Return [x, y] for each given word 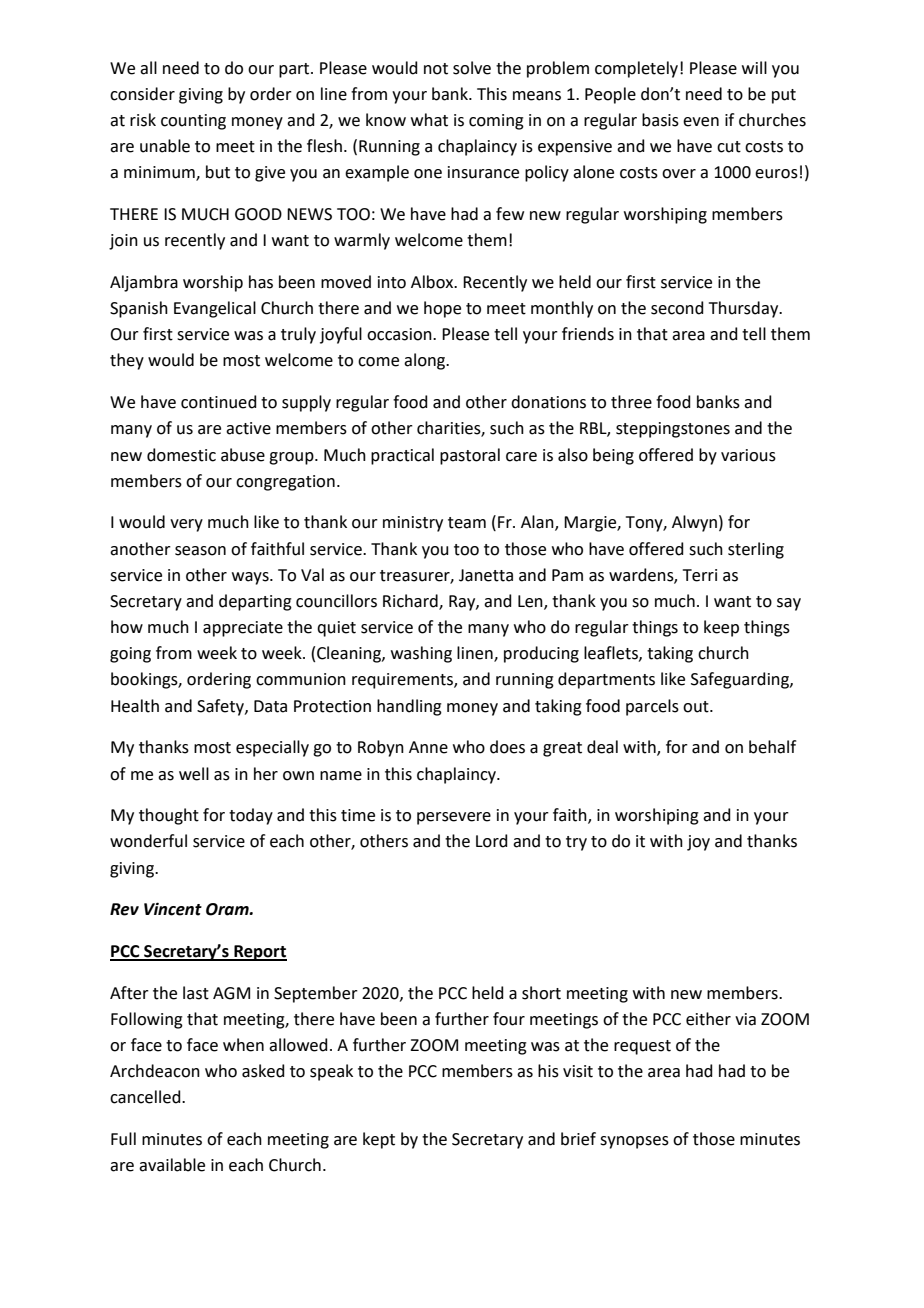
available [172, 1165]
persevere [454, 818]
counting [193, 122]
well [194, 774]
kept [379, 1140]
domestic [181, 455]
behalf [772, 747]
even [701, 122]
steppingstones [673, 430]
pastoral [470, 456]
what [429, 120]
